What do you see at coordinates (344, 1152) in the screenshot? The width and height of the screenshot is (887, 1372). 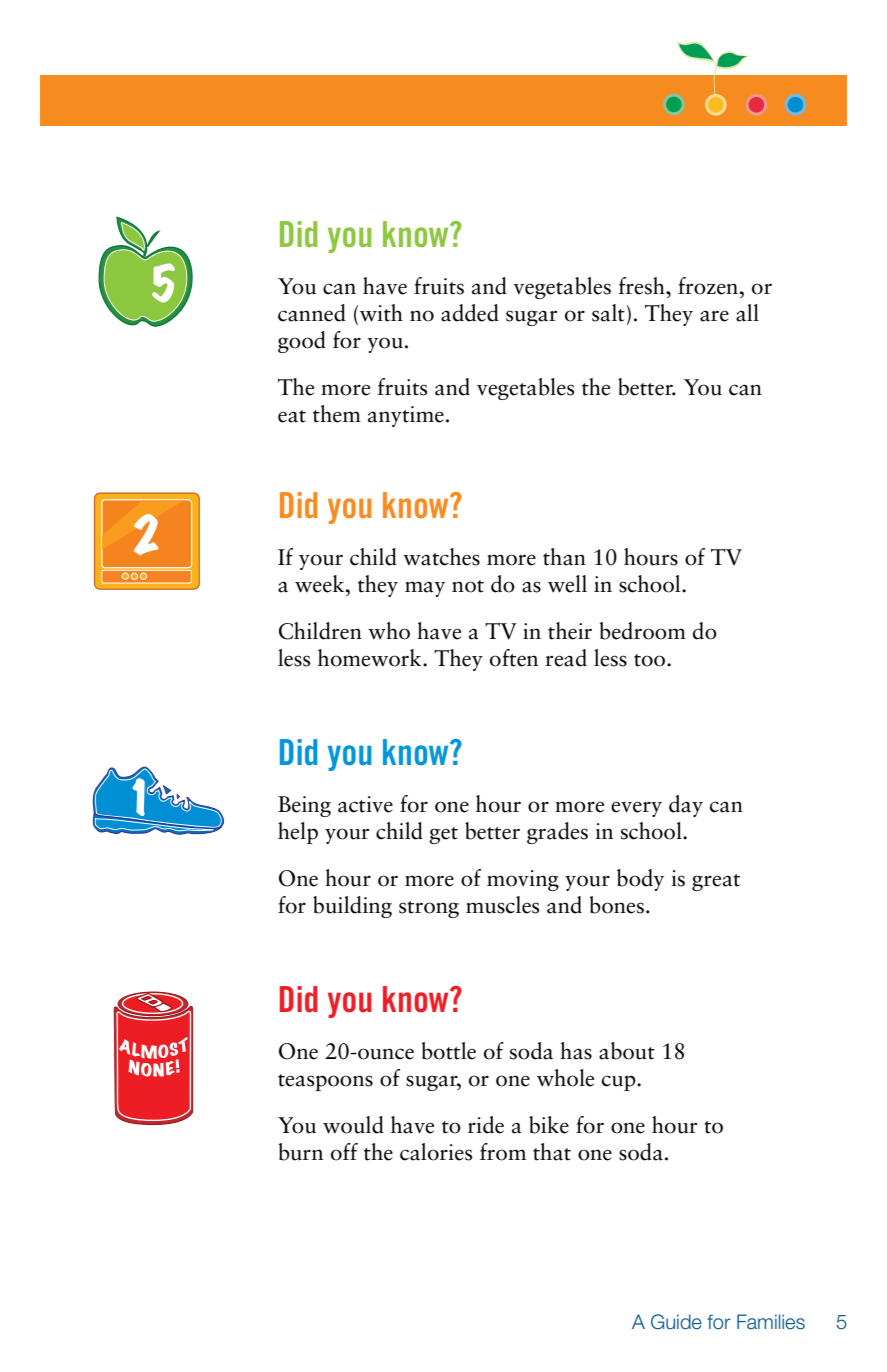 I see `off` at bounding box center [344, 1152].
